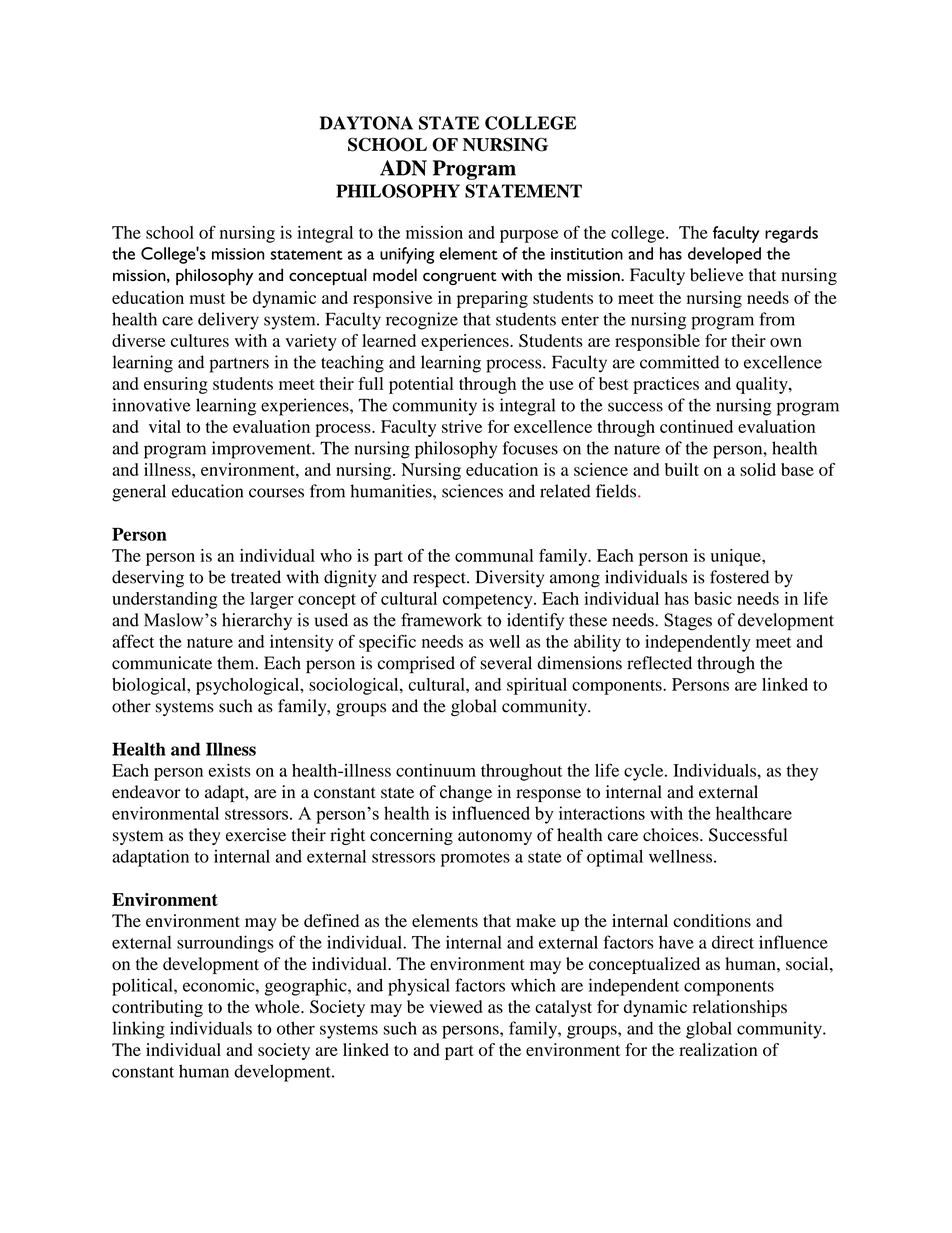  What do you see at coordinates (466, 793) in the image?
I see `change` at bounding box center [466, 793].
